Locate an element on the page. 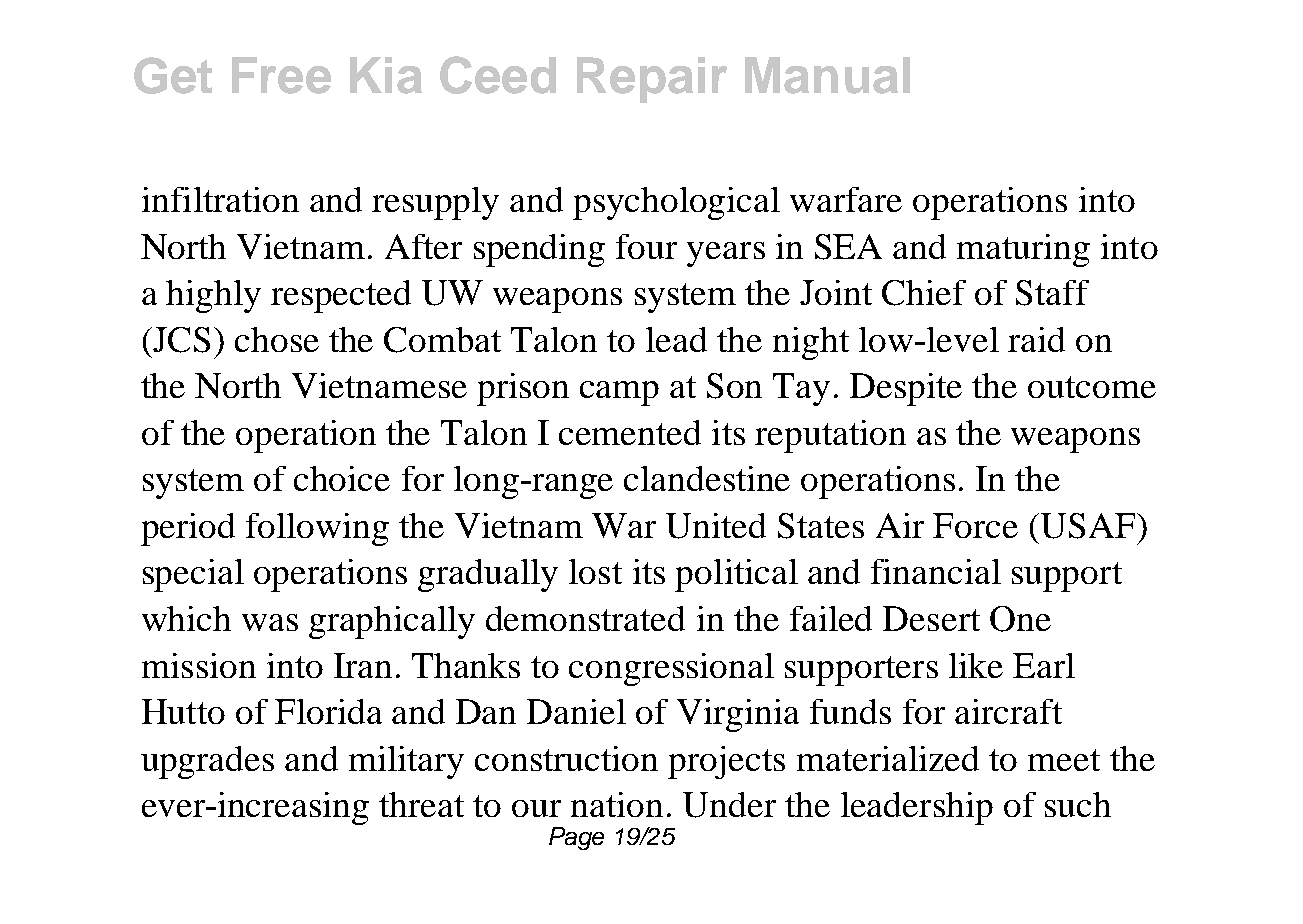 This image has height=924, width=1303. nation is located at coordinates (617, 804).
